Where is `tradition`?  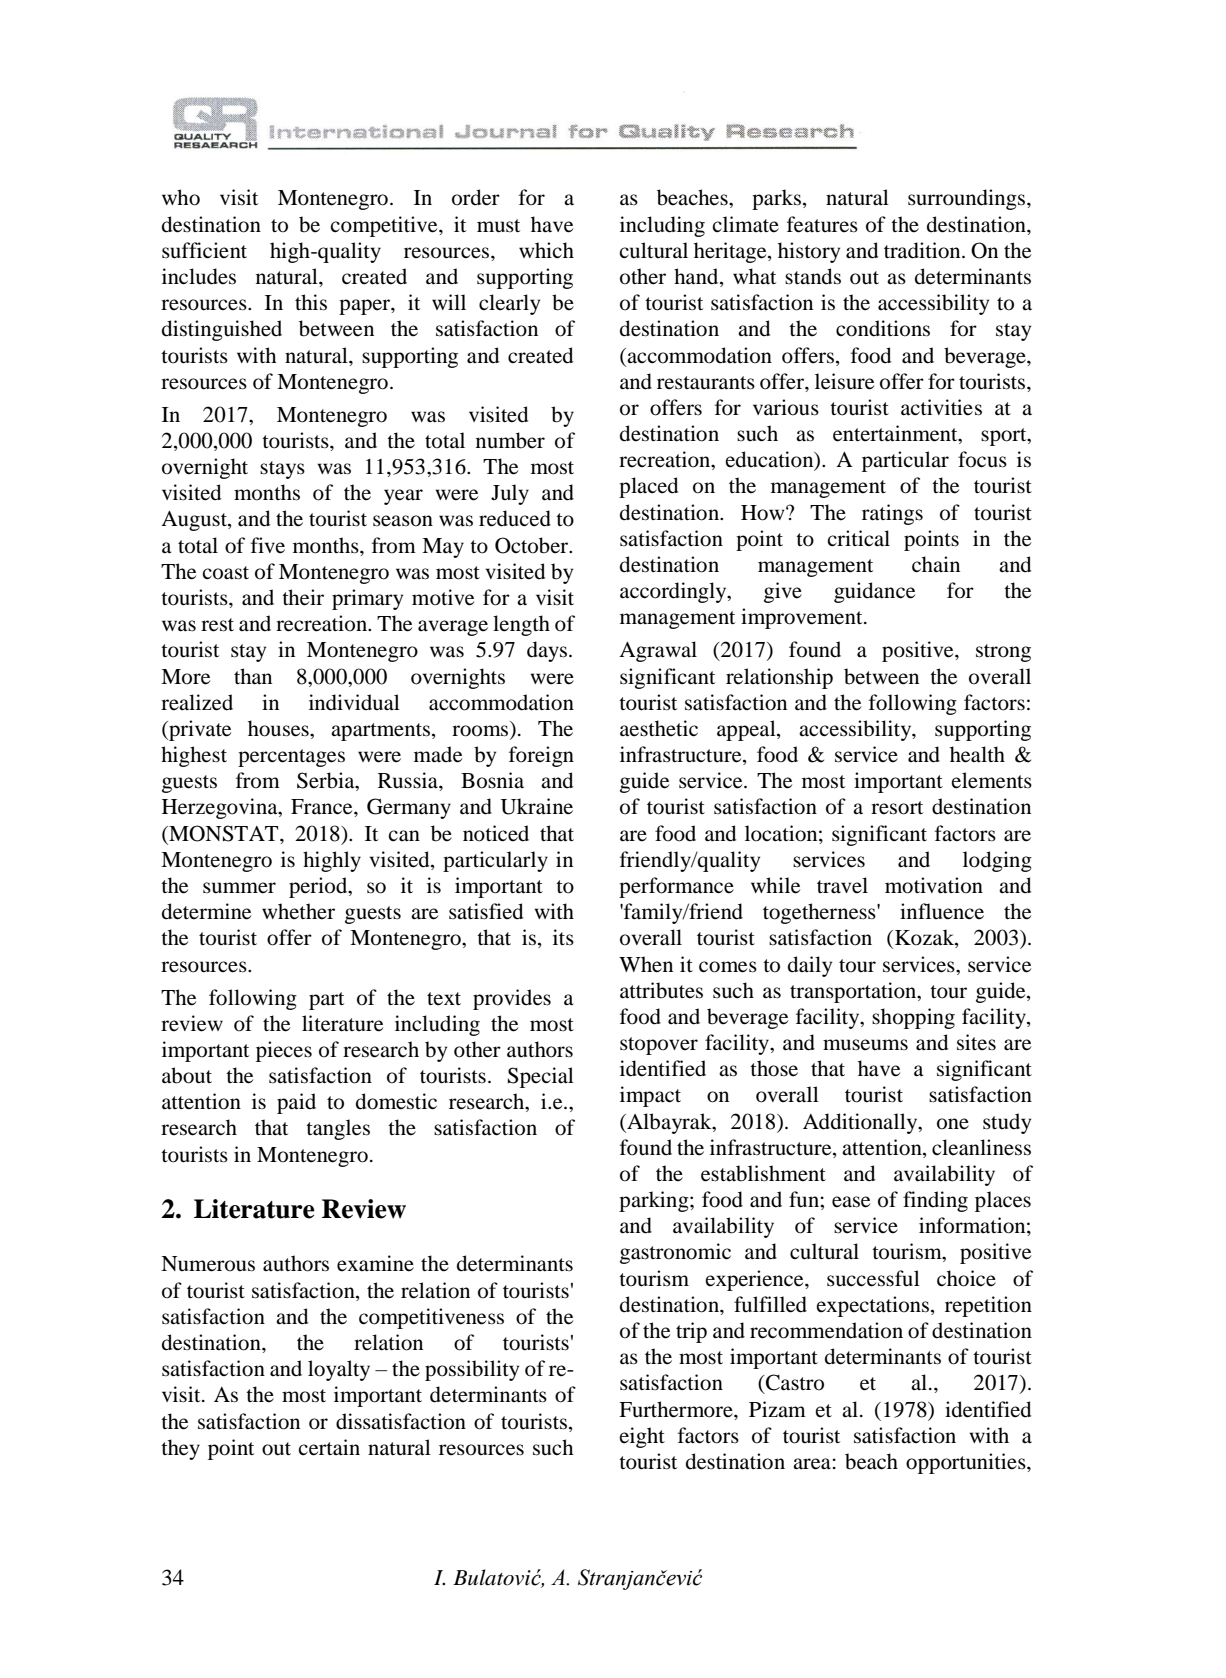
tradition is located at coordinates (923, 250).
